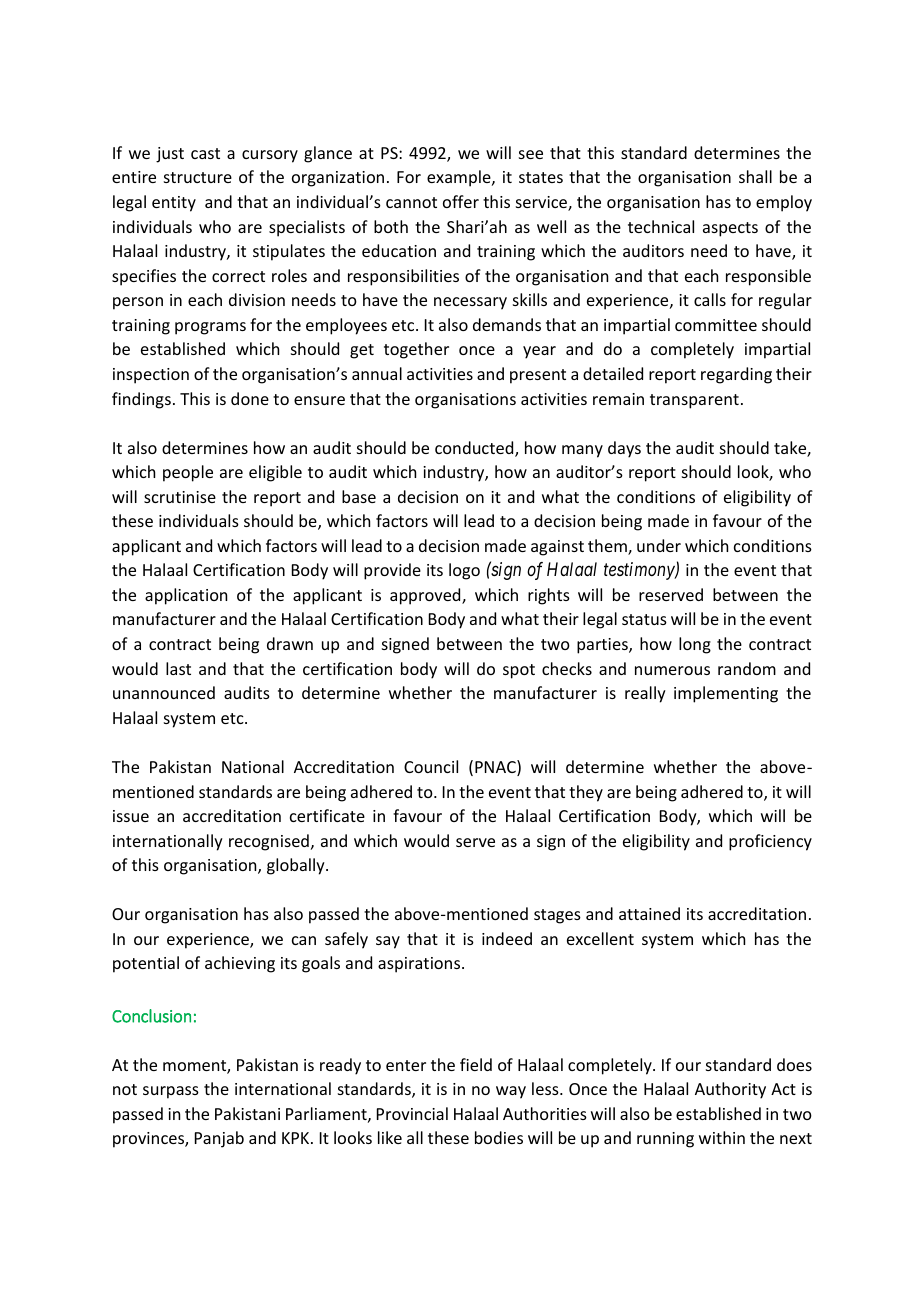 Image resolution: width=924 pixels, height=1308 pixels. Describe the element at coordinates (198, 177) in the screenshot. I see `structure` at that location.
